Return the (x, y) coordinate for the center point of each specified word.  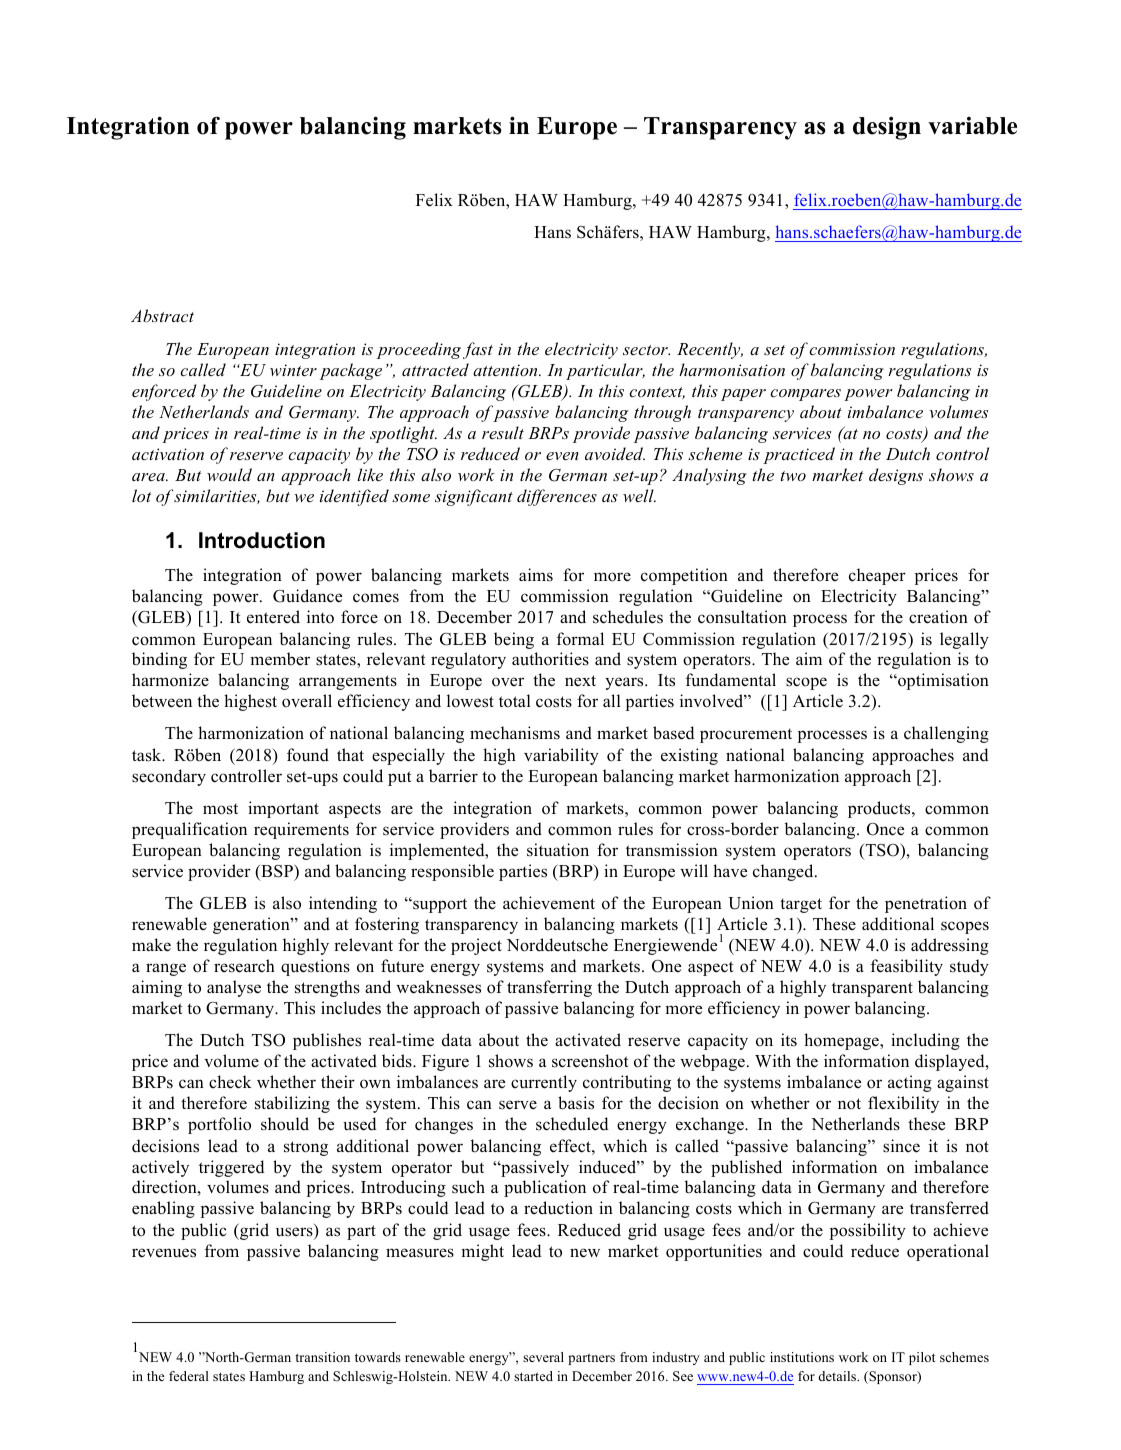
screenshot (590, 1061)
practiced (799, 455)
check (230, 1082)
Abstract (162, 315)
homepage (842, 1041)
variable (972, 126)
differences (557, 497)
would (229, 474)
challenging (946, 734)
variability (561, 756)
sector (646, 350)
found (308, 755)
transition (322, 1357)
